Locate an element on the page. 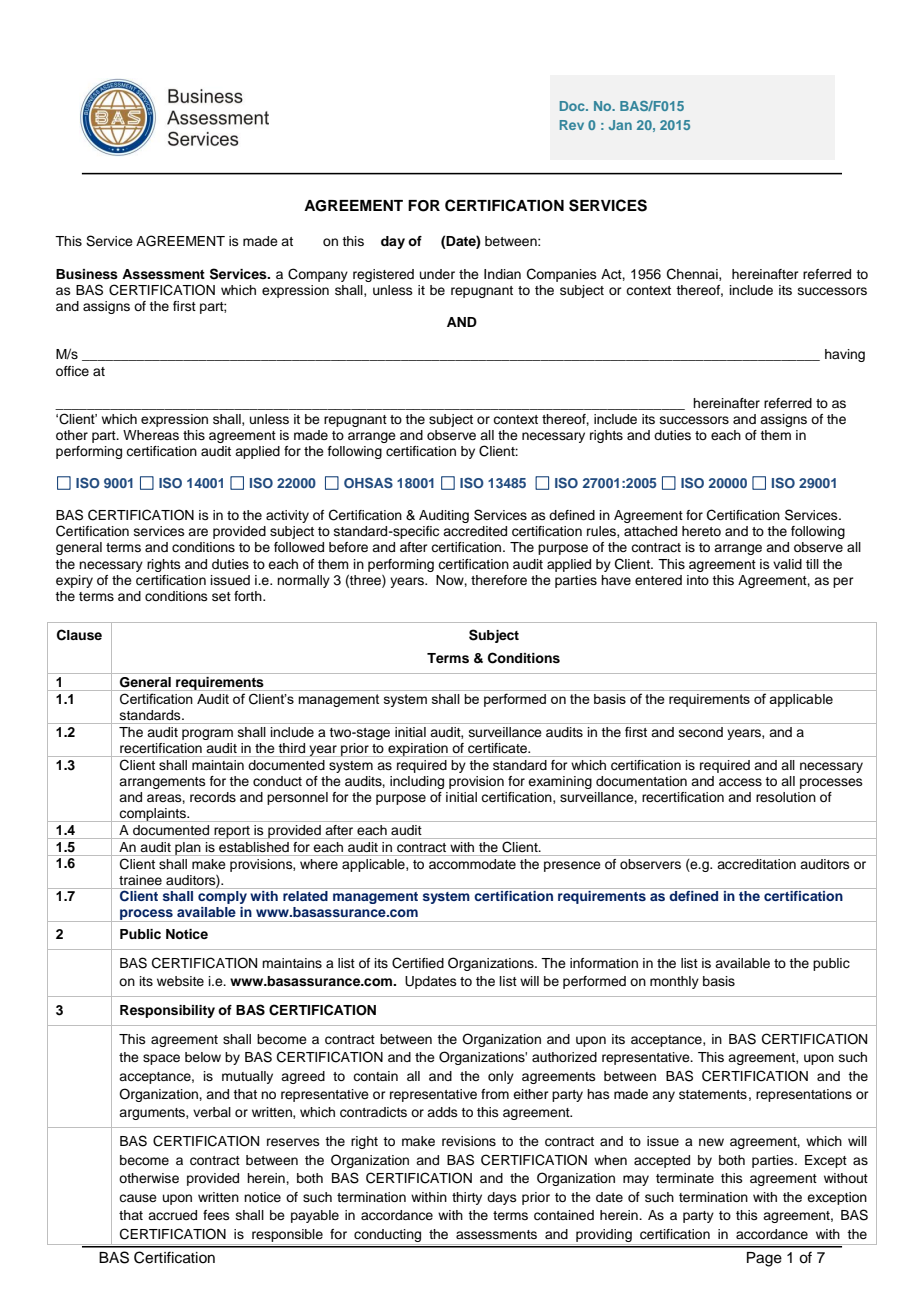  Business is located at coordinates (87, 274).
